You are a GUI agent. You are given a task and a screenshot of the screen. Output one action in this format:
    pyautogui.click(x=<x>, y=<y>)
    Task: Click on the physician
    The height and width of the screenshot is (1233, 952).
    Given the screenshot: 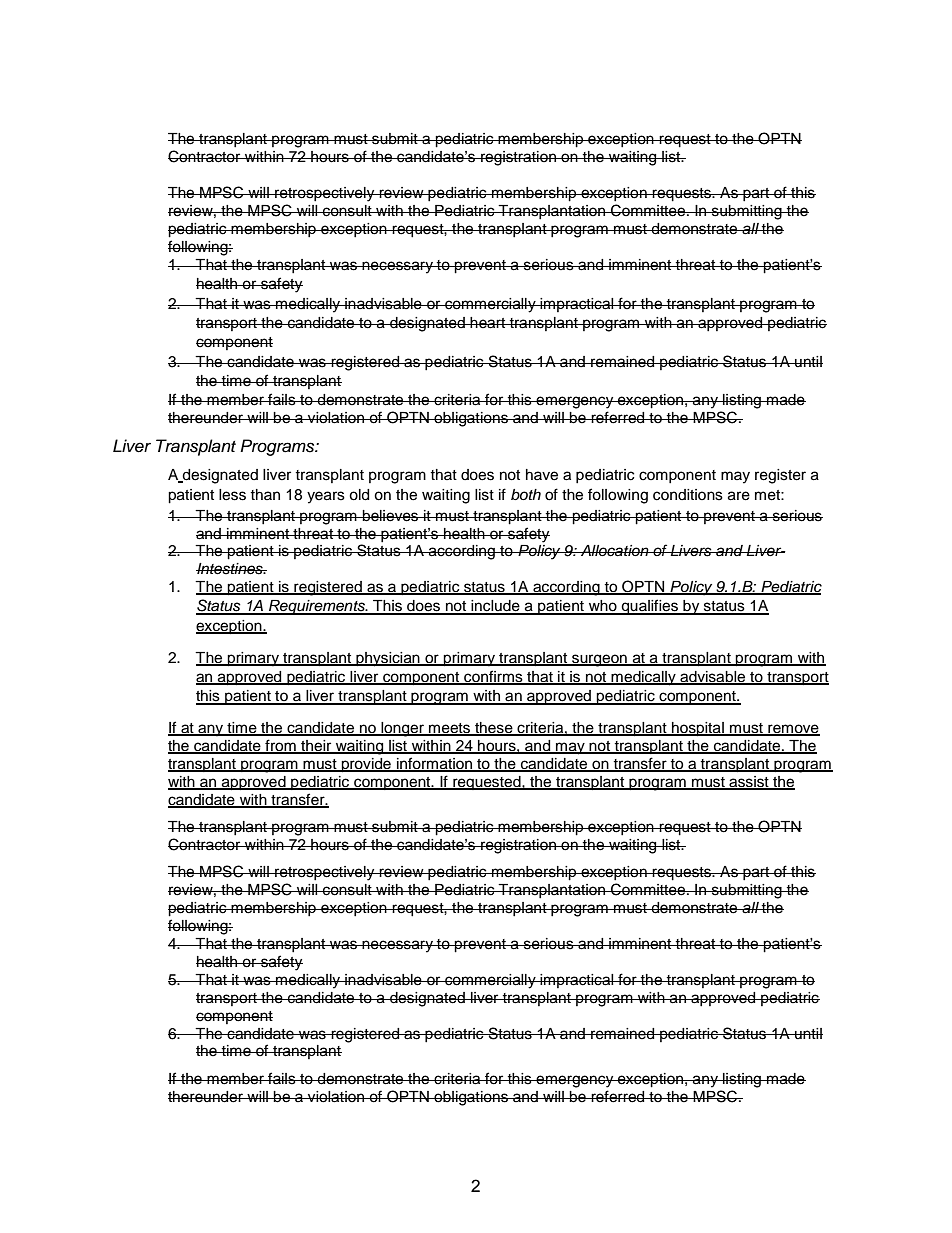 What is the action you would take?
    pyautogui.click(x=388, y=659)
